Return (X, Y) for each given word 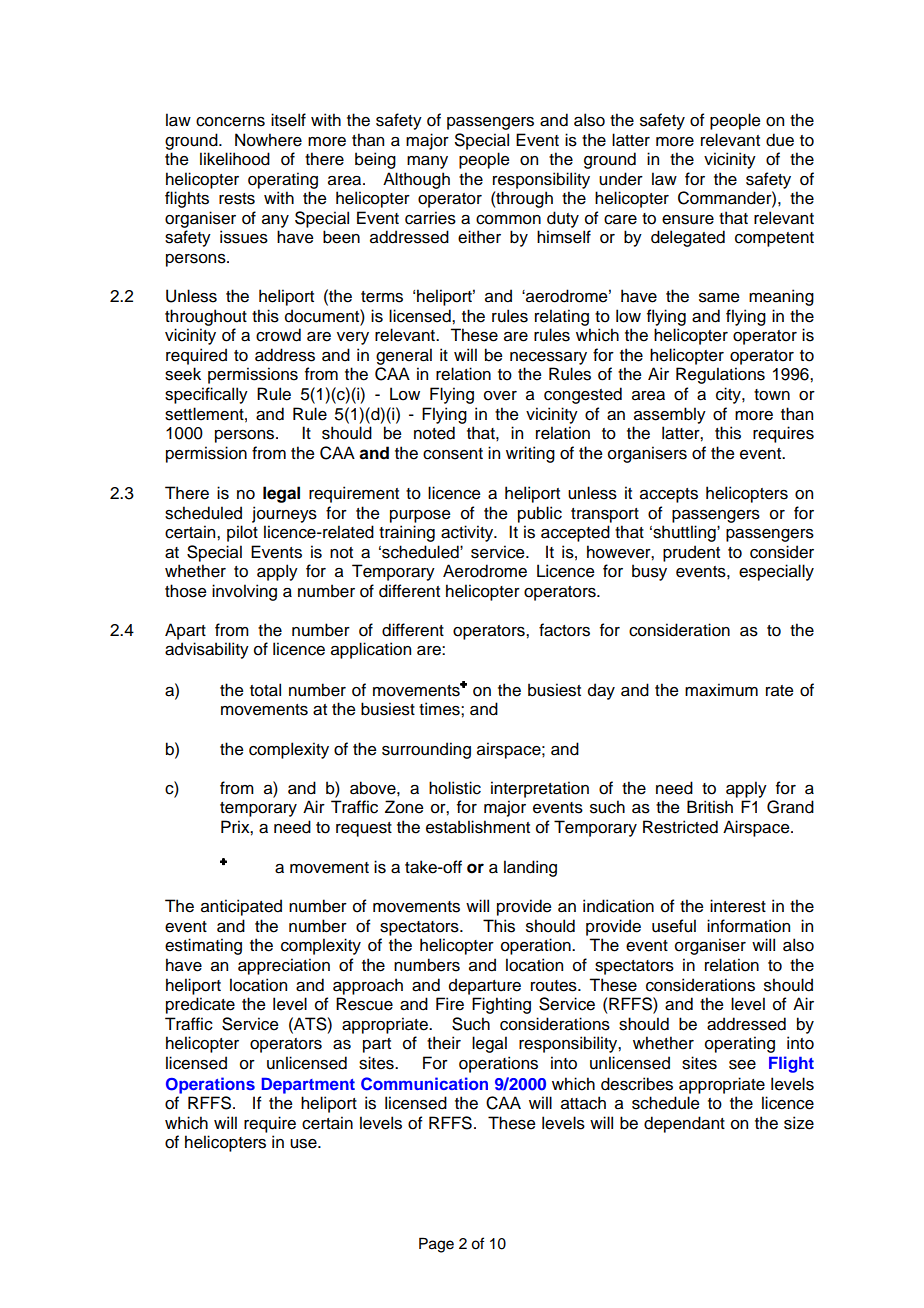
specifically (206, 395)
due (780, 140)
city (729, 395)
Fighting (501, 1005)
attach (583, 1103)
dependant (684, 1124)
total (265, 690)
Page (436, 1245)
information (748, 926)
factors (564, 630)
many (427, 162)
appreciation (284, 966)
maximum (721, 690)
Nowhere (268, 140)
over (500, 396)
